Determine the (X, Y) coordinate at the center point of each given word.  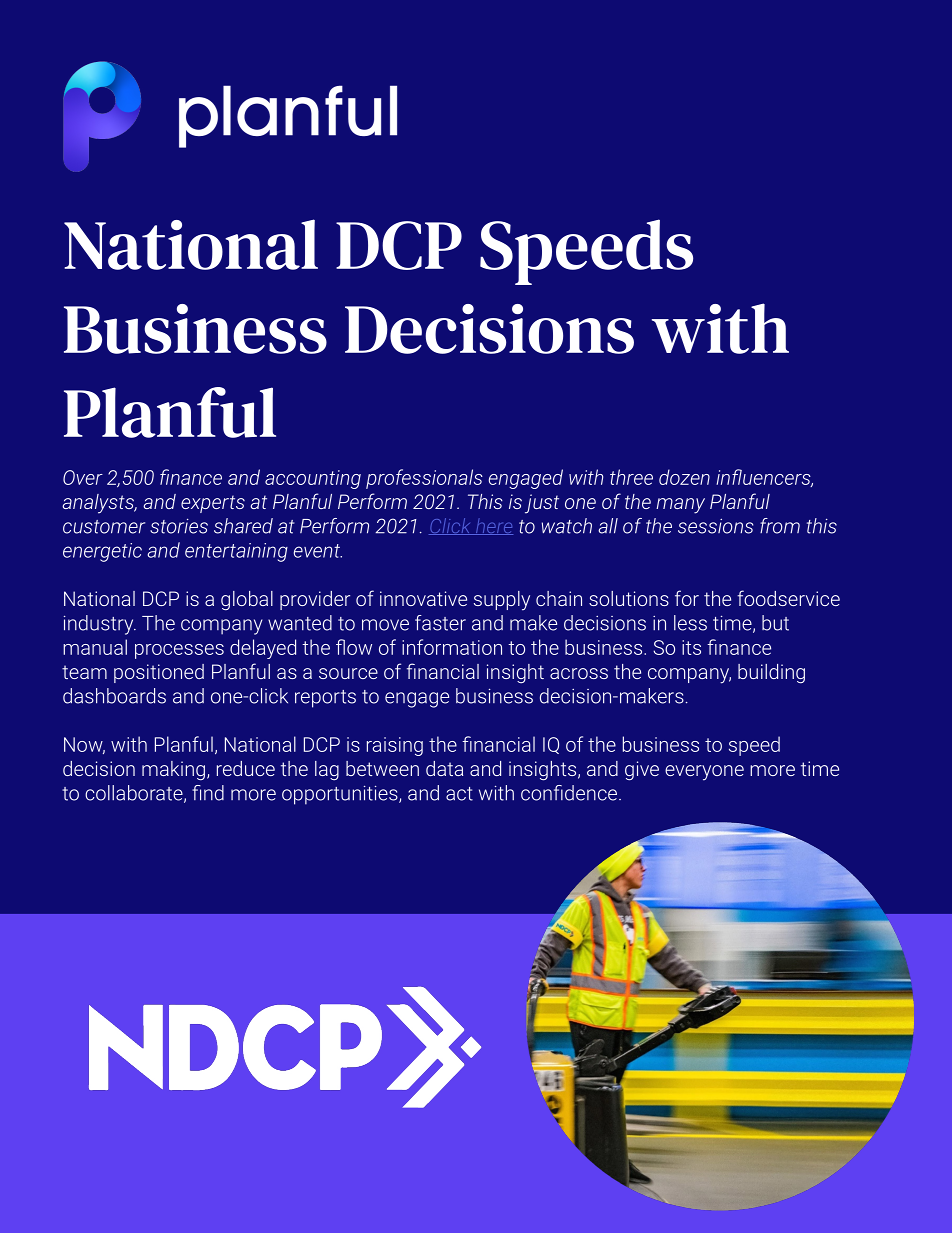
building (771, 674)
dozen (684, 477)
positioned (159, 673)
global (247, 601)
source (348, 673)
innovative (423, 598)
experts (213, 504)
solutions (629, 598)
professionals (424, 479)
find (208, 793)
